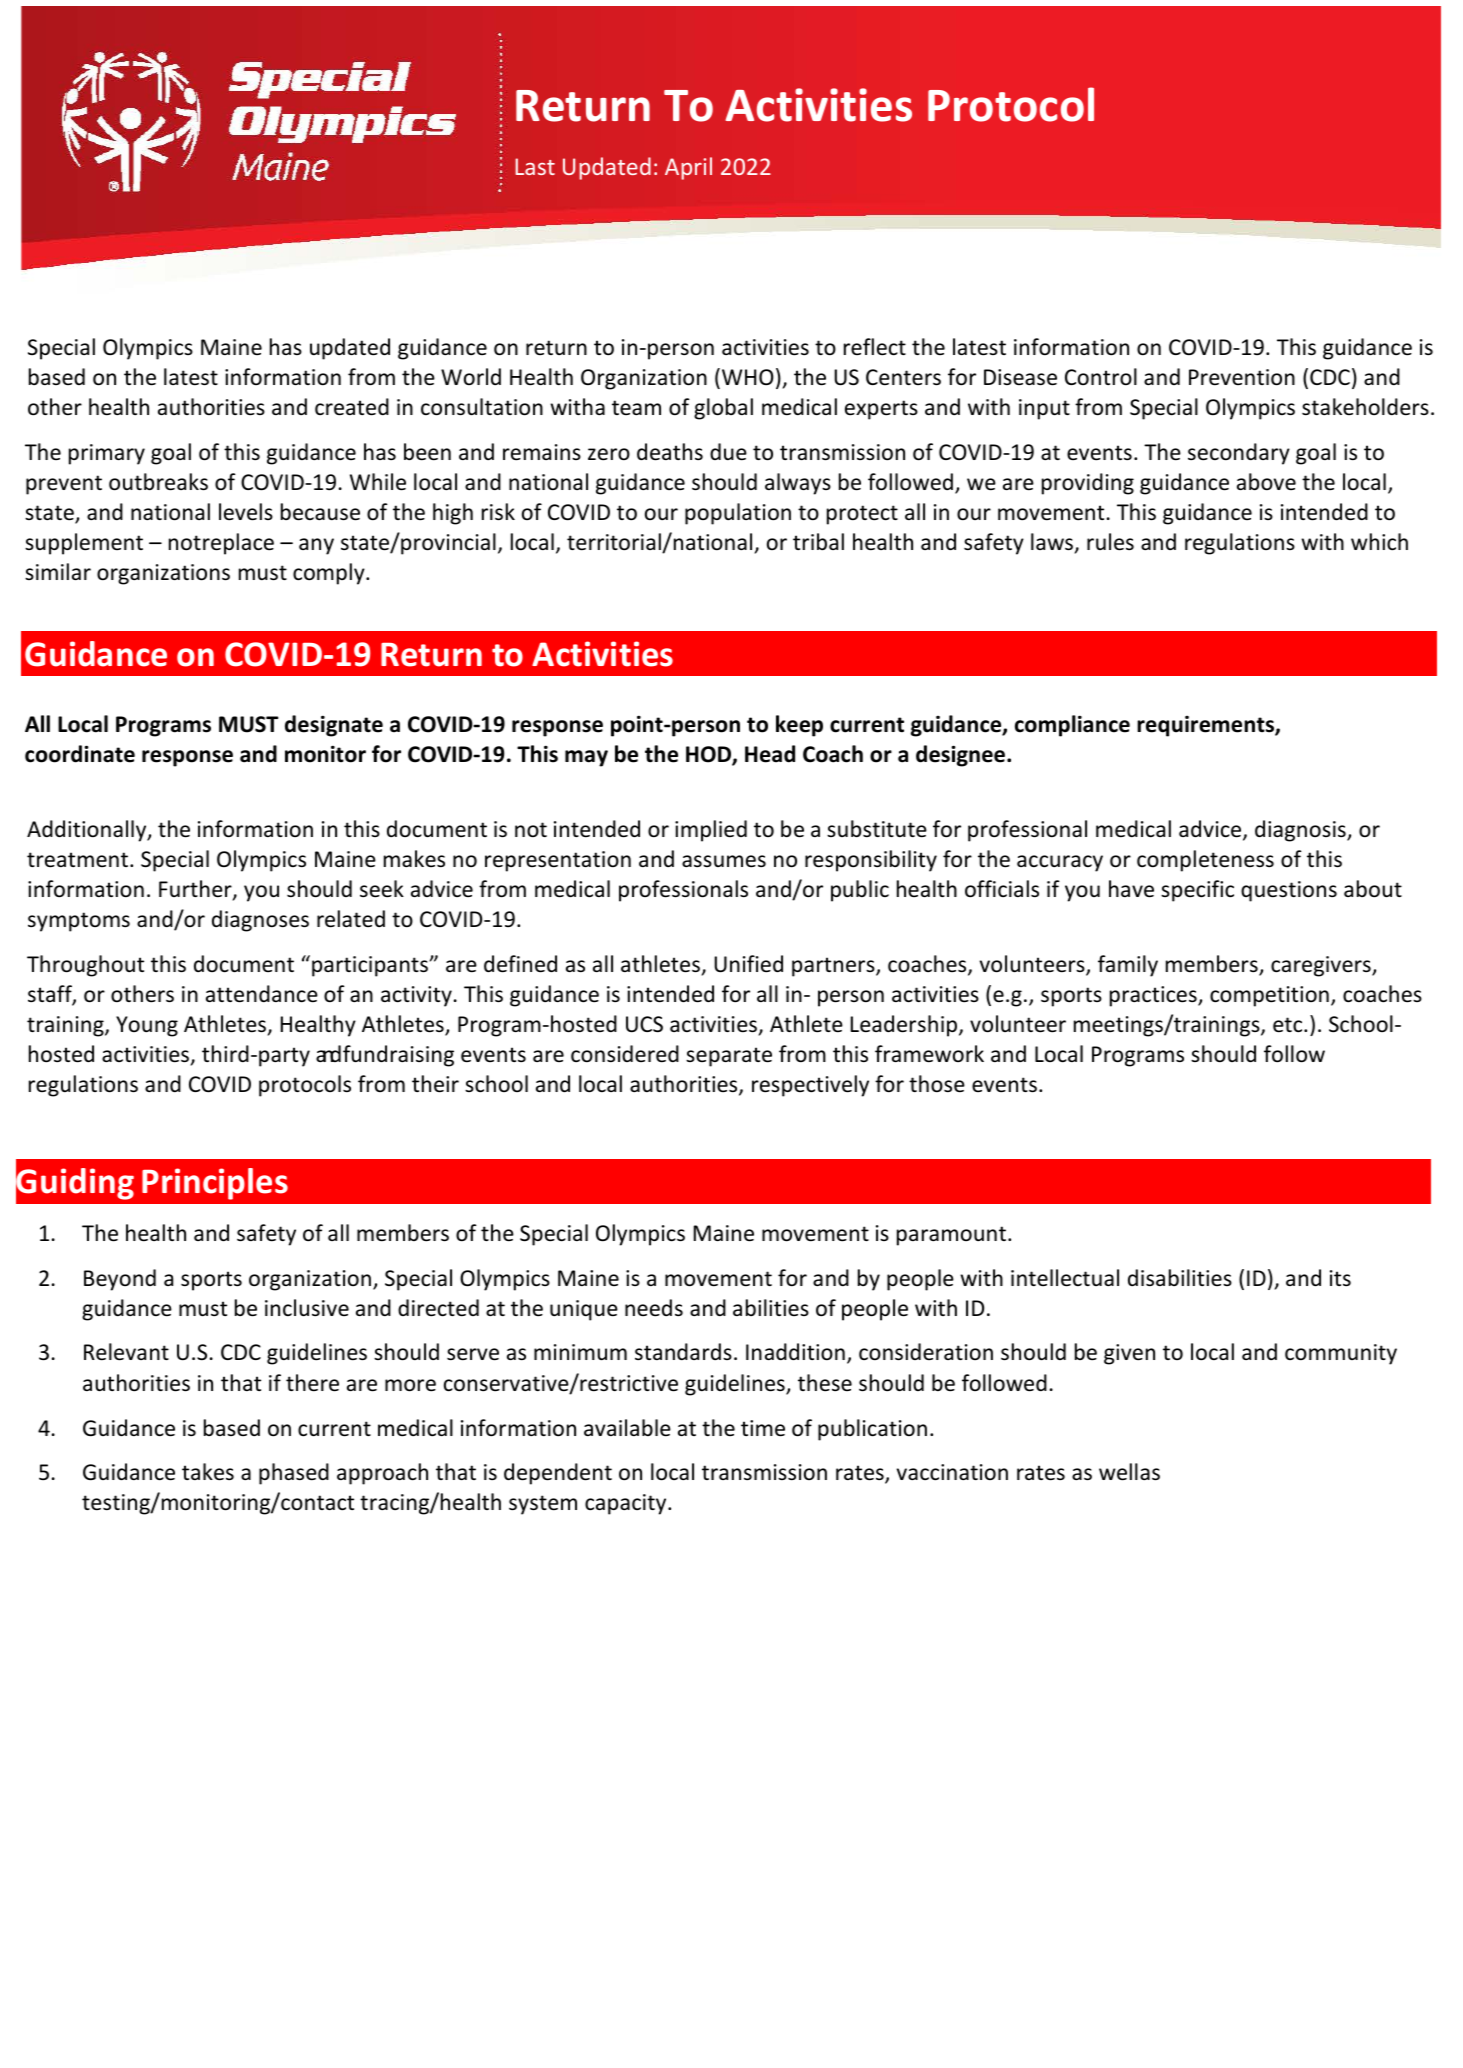 The height and width of the screenshot is (2068, 1463). I want to click on comply, so click(330, 574).
